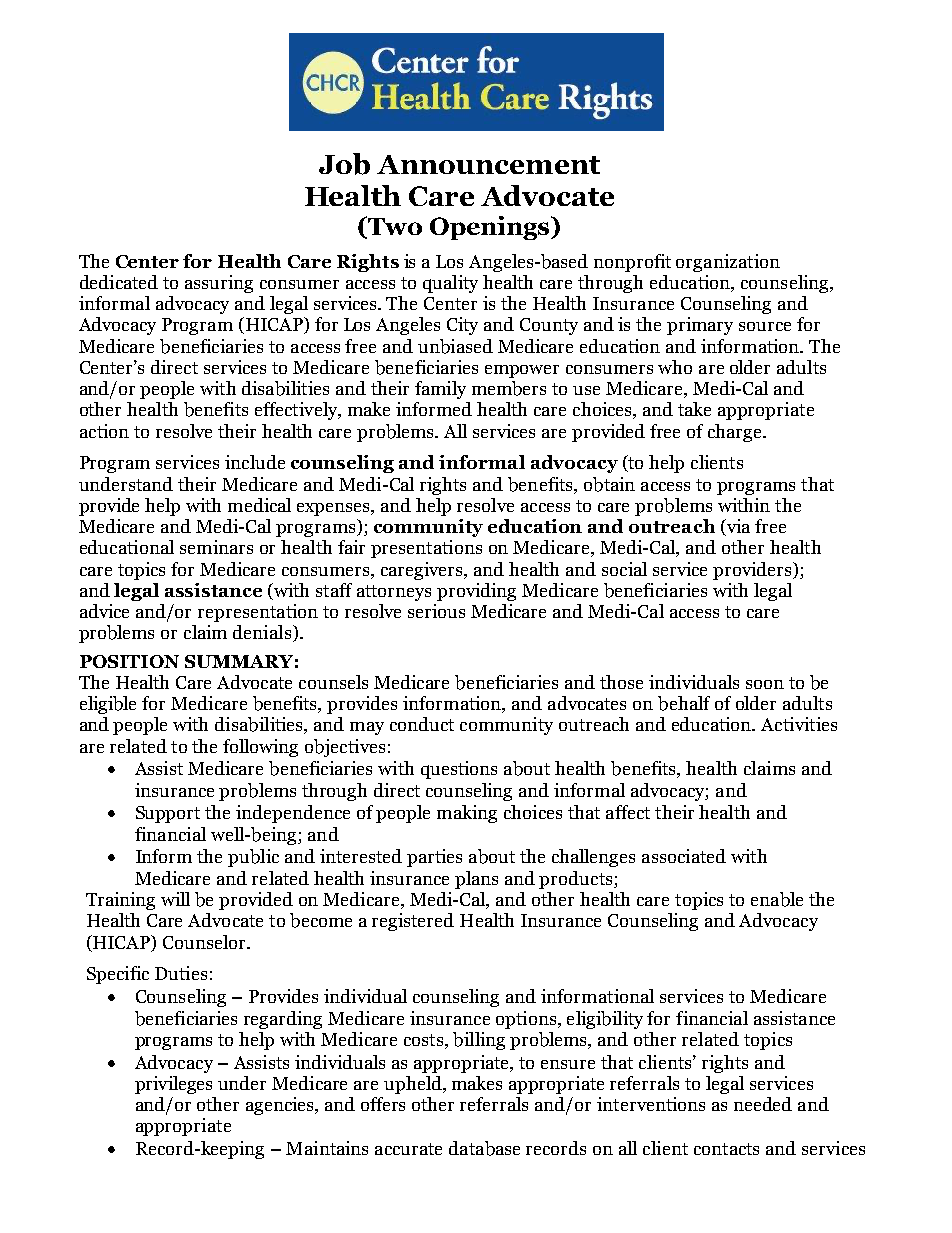 This image has width=952, height=1233. I want to click on soon, so click(765, 684).
